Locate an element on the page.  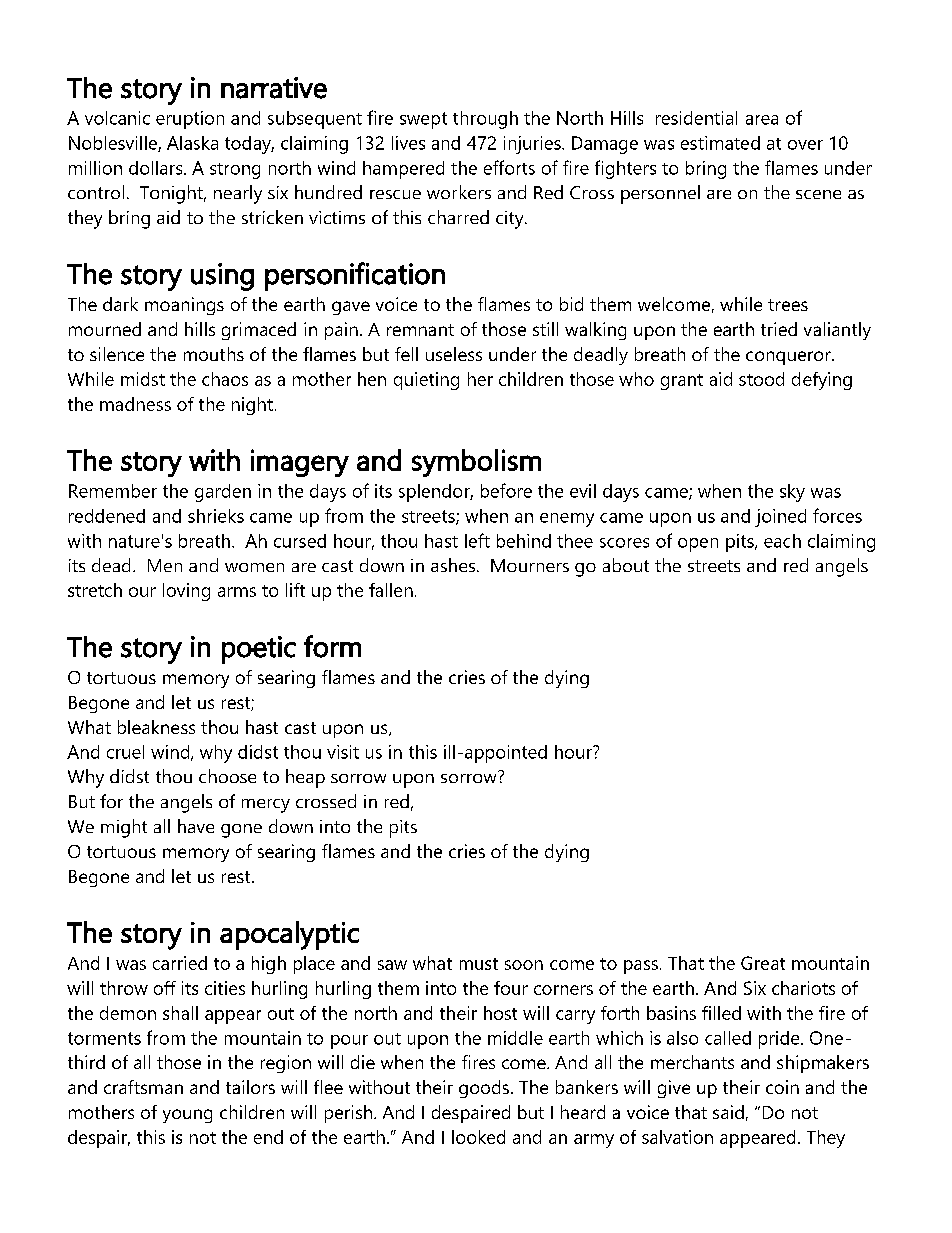
area is located at coordinates (762, 120).
